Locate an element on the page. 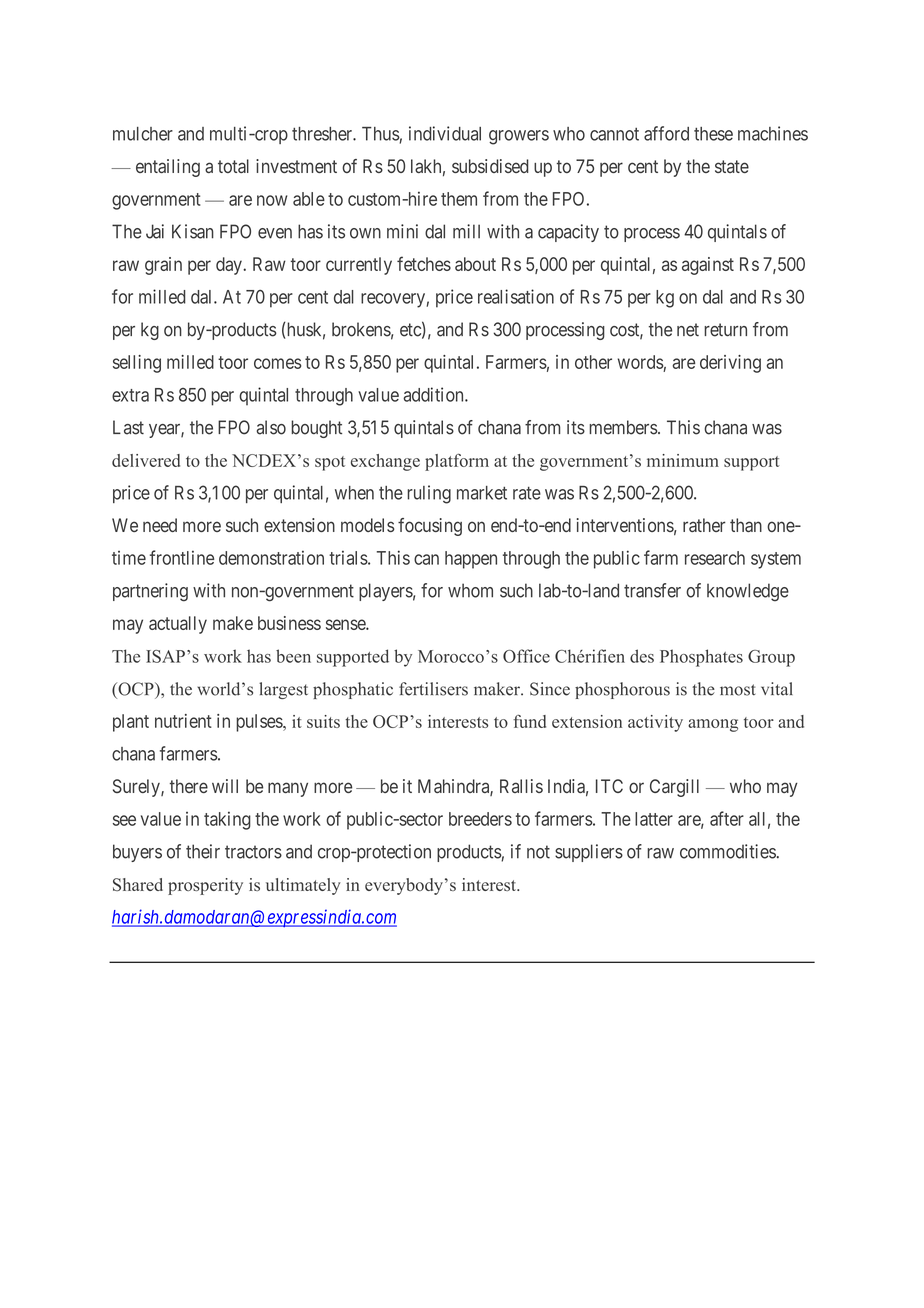  day is located at coordinates (230, 266).
